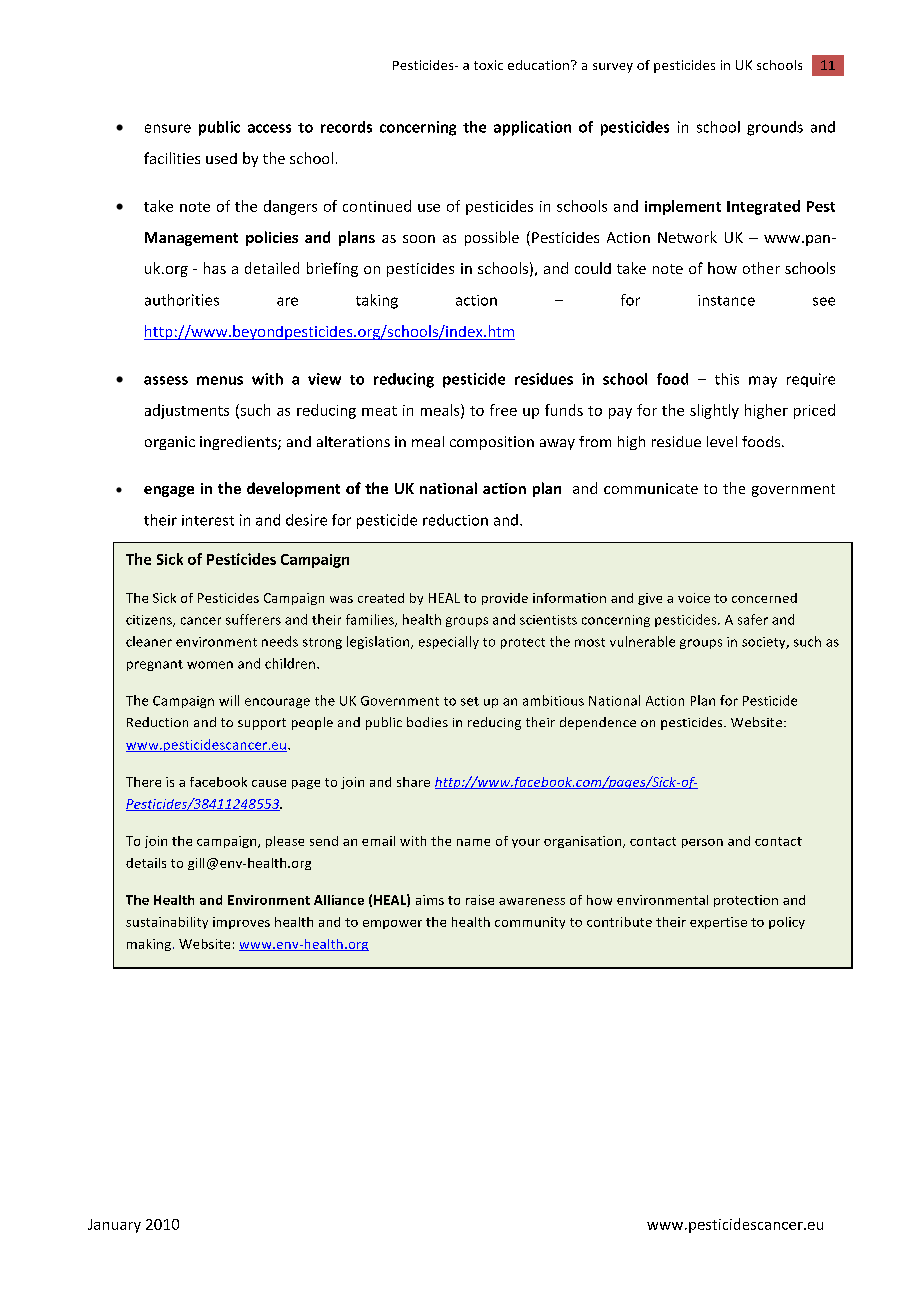  I want to click on this, so click(727, 379).
